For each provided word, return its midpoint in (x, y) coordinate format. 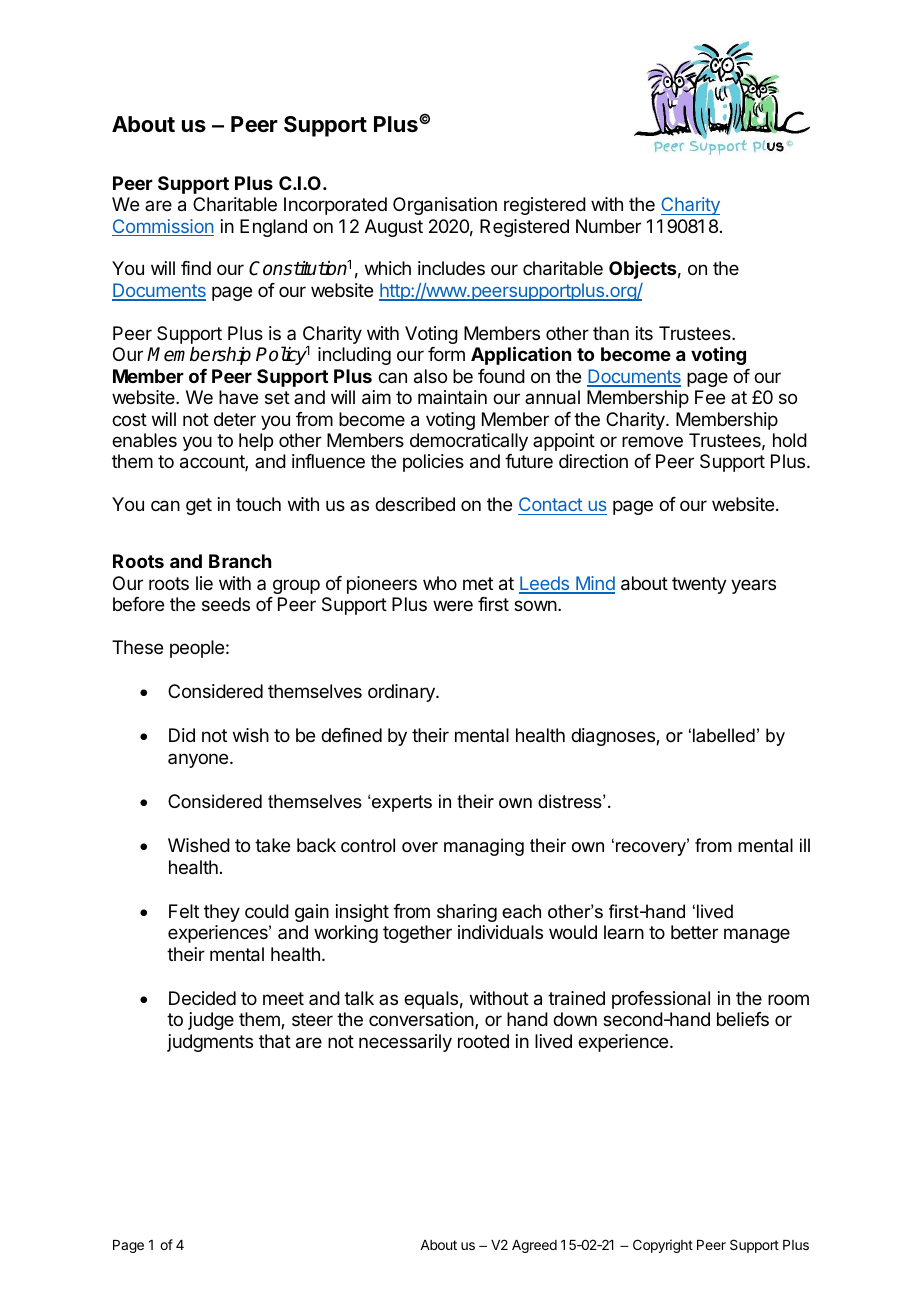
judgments (210, 1043)
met (478, 583)
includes (451, 268)
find (196, 268)
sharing (467, 913)
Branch (240, 561)
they (222, 913)
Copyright (663, 1246)
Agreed (534, 1246)
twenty (699, 585)
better (694, 932)
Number (608, 226)
